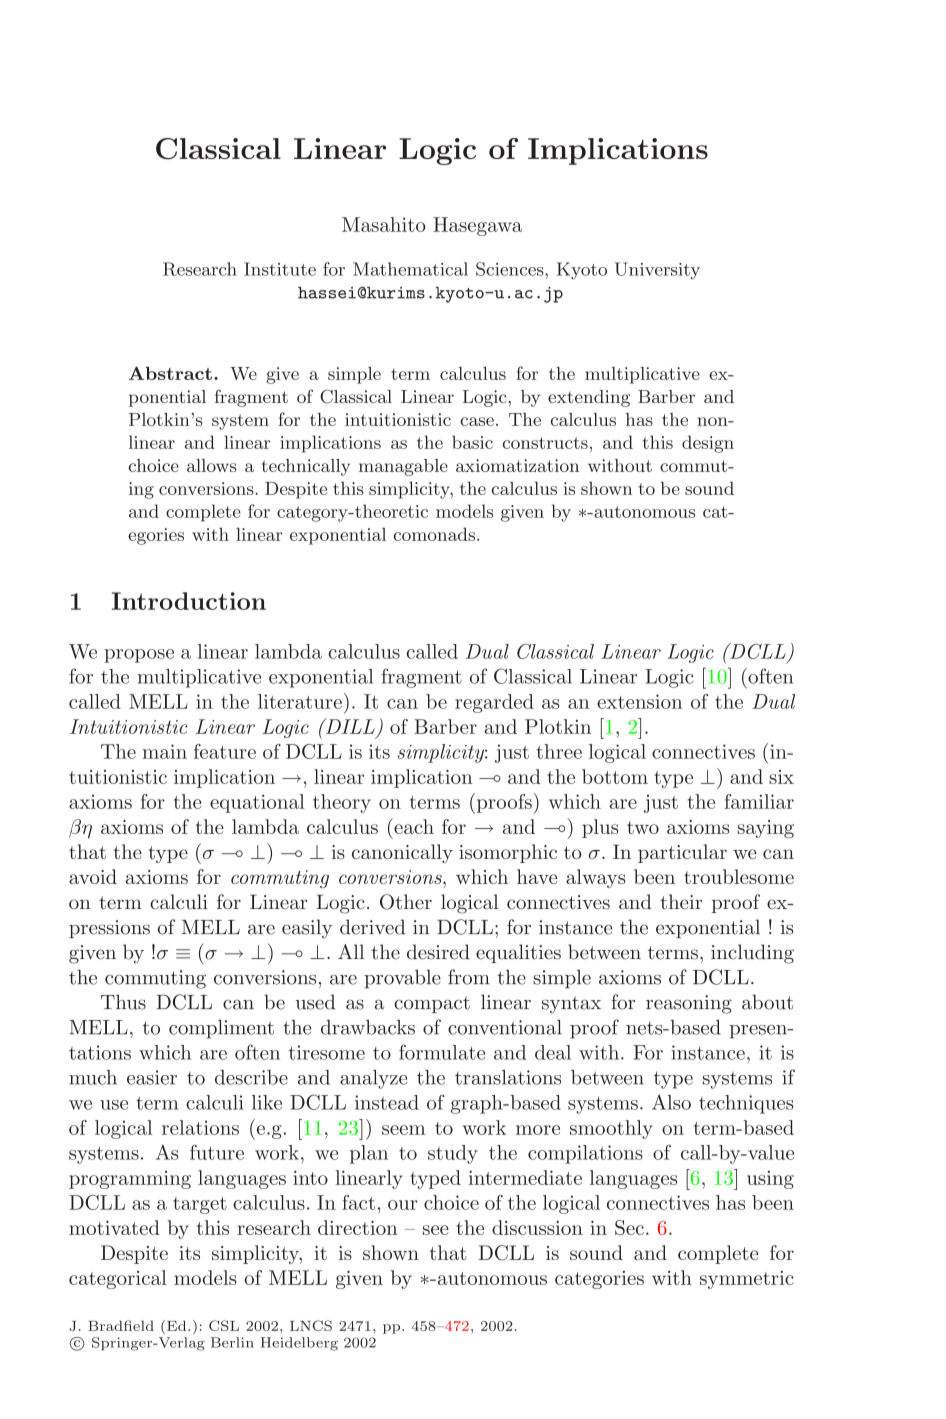 This screenshot has height=1419, width=946. I want to click on direction, so click(357, 1227).
